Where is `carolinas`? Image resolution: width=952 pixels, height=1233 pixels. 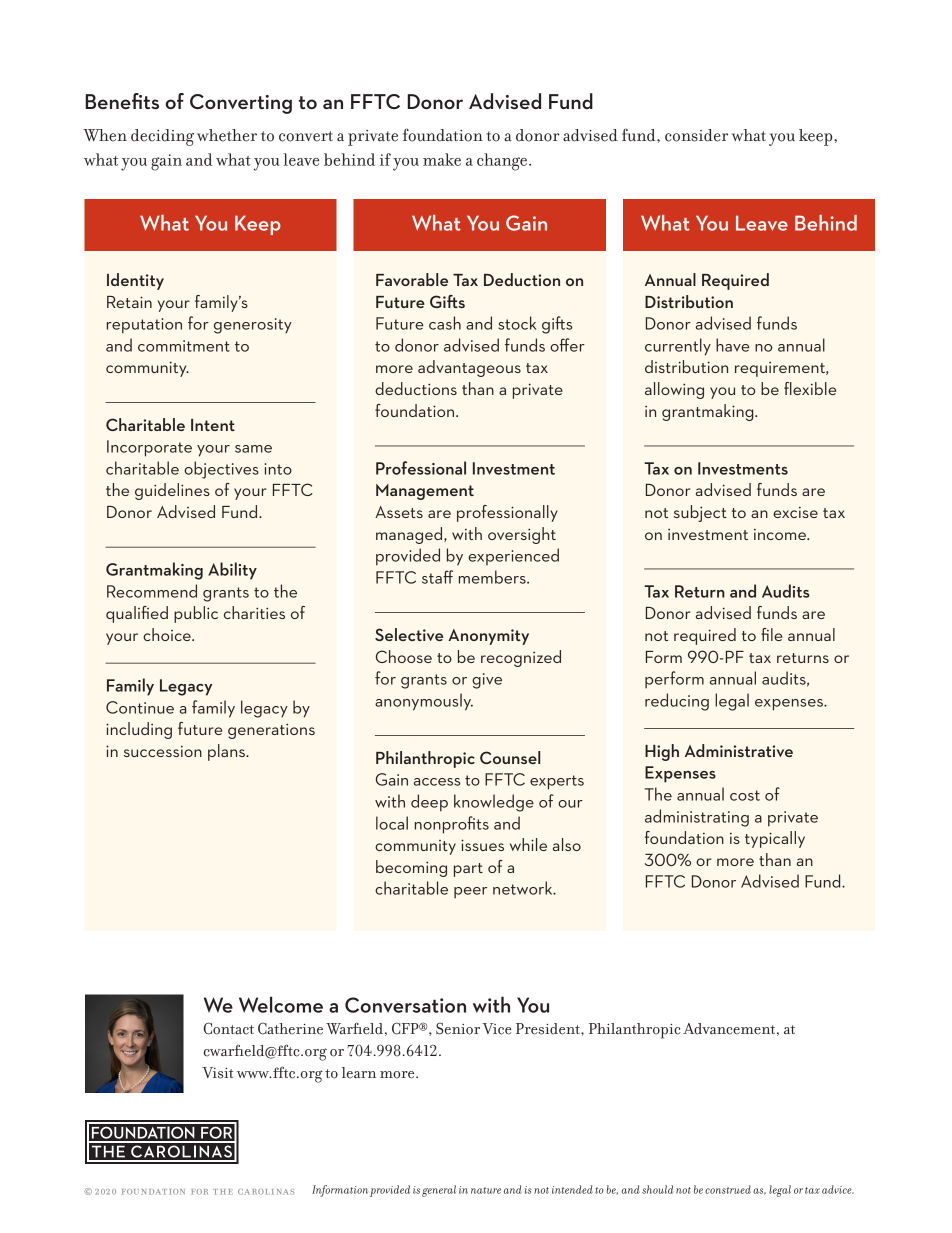
carolinas is located at coordinates (266, 1192).
